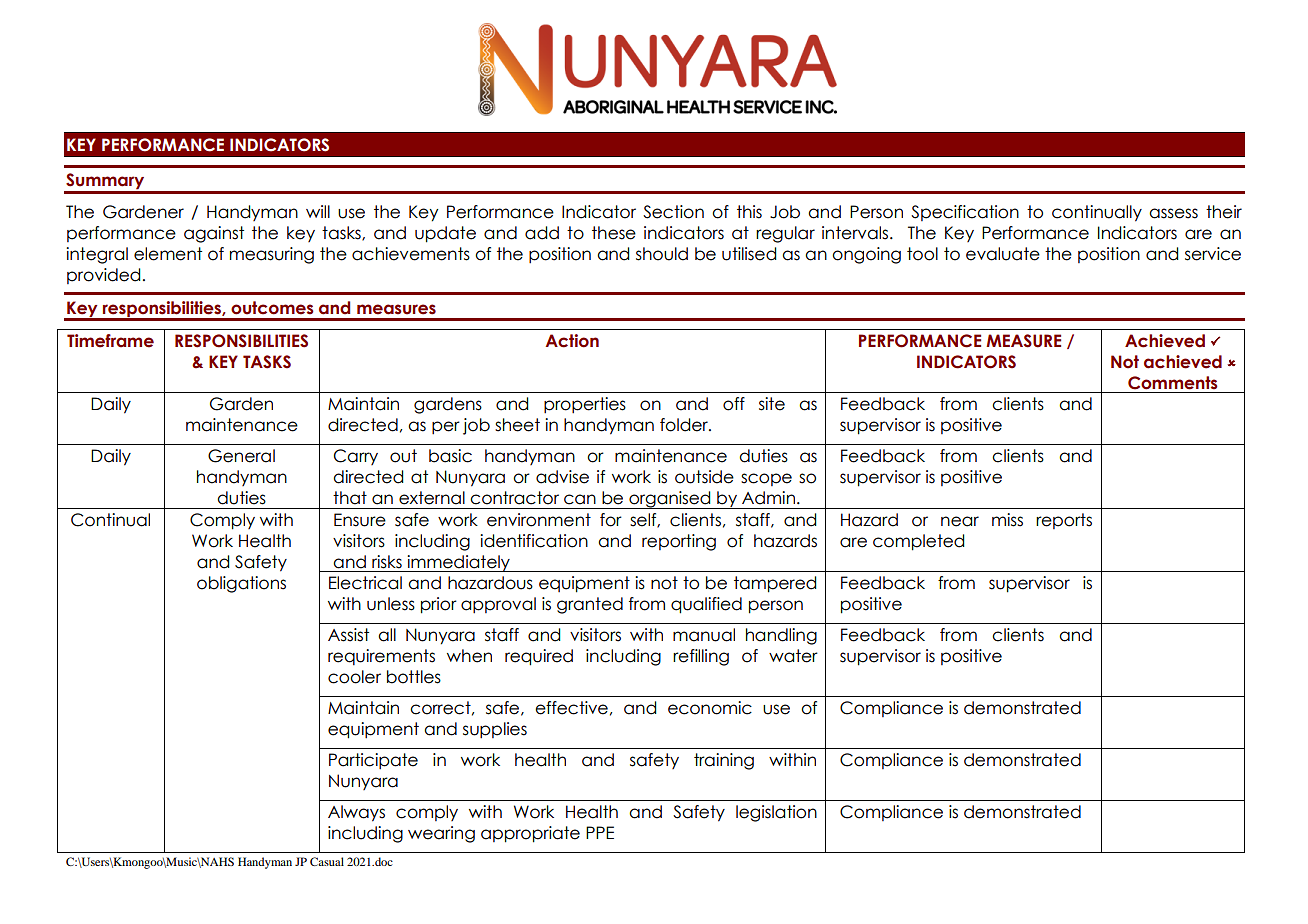 Image resolution: width=1308 pixels, height=924 pixels. I want to click on assess, so click(1173, 213).
